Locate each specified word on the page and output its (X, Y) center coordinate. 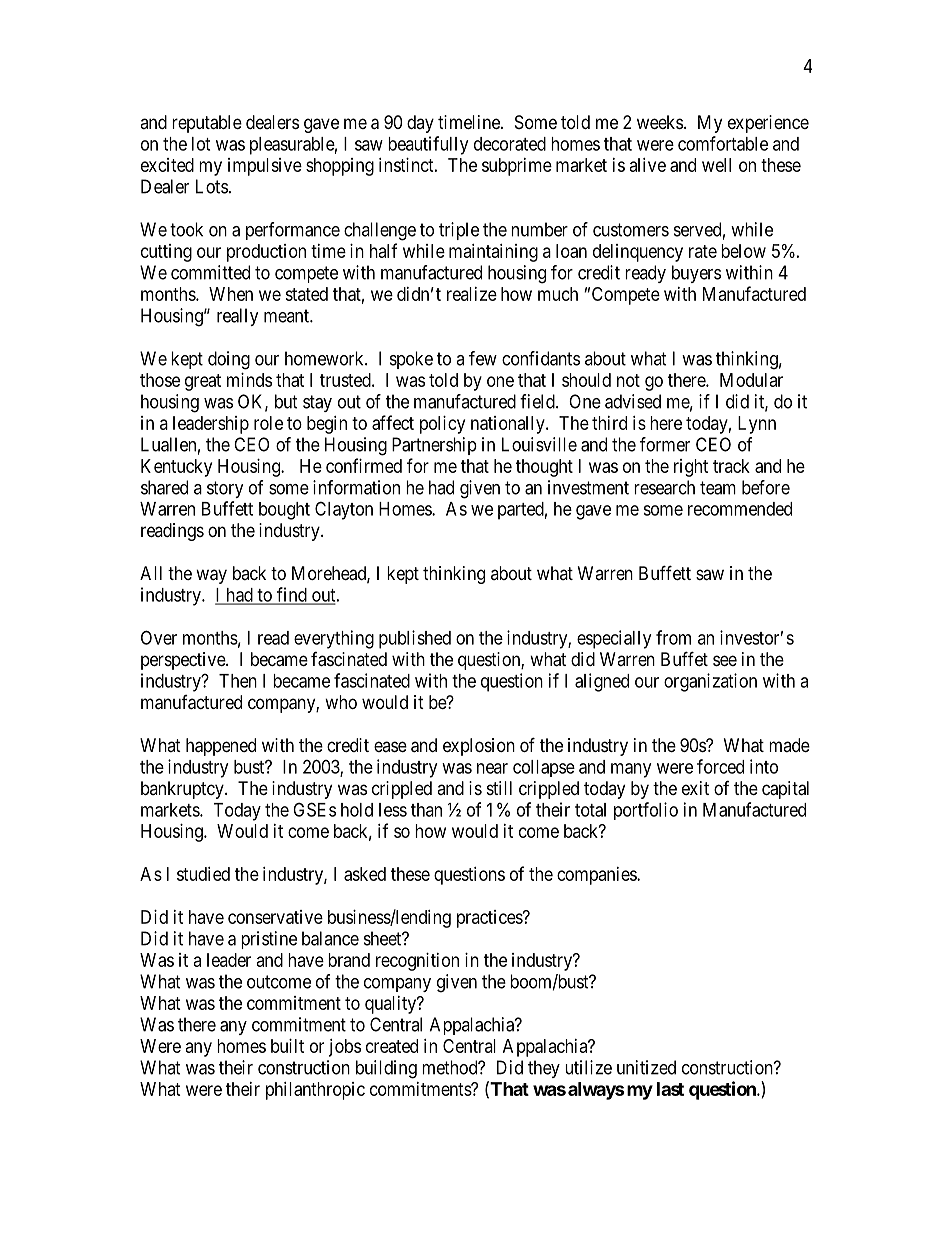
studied (203, 874)
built (287, 1046)
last (670, 1089)
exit (695, 788)
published (415, 639)
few (483, 358)
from (673, 637)
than (426, 810)
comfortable (723, 143)
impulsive (265, 167)
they (544, 1069)
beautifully (428, 145)
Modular (751, 380)
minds (249, 380)
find (292, 595)
